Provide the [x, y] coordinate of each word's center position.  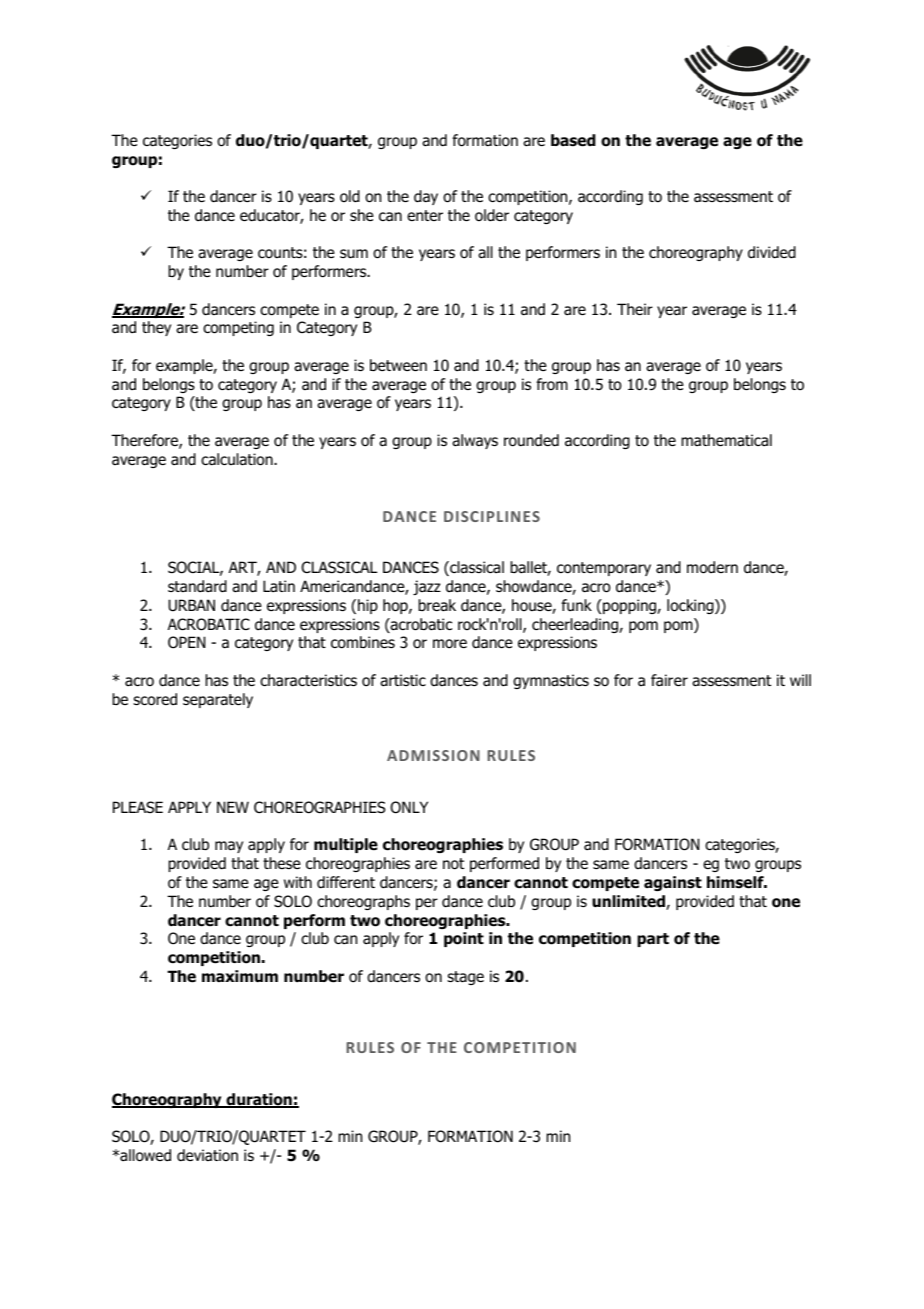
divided [772, 252]
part [653, 940]
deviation [207, 1155]
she [362, 215]
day [426, 197]
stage [465, 978]
